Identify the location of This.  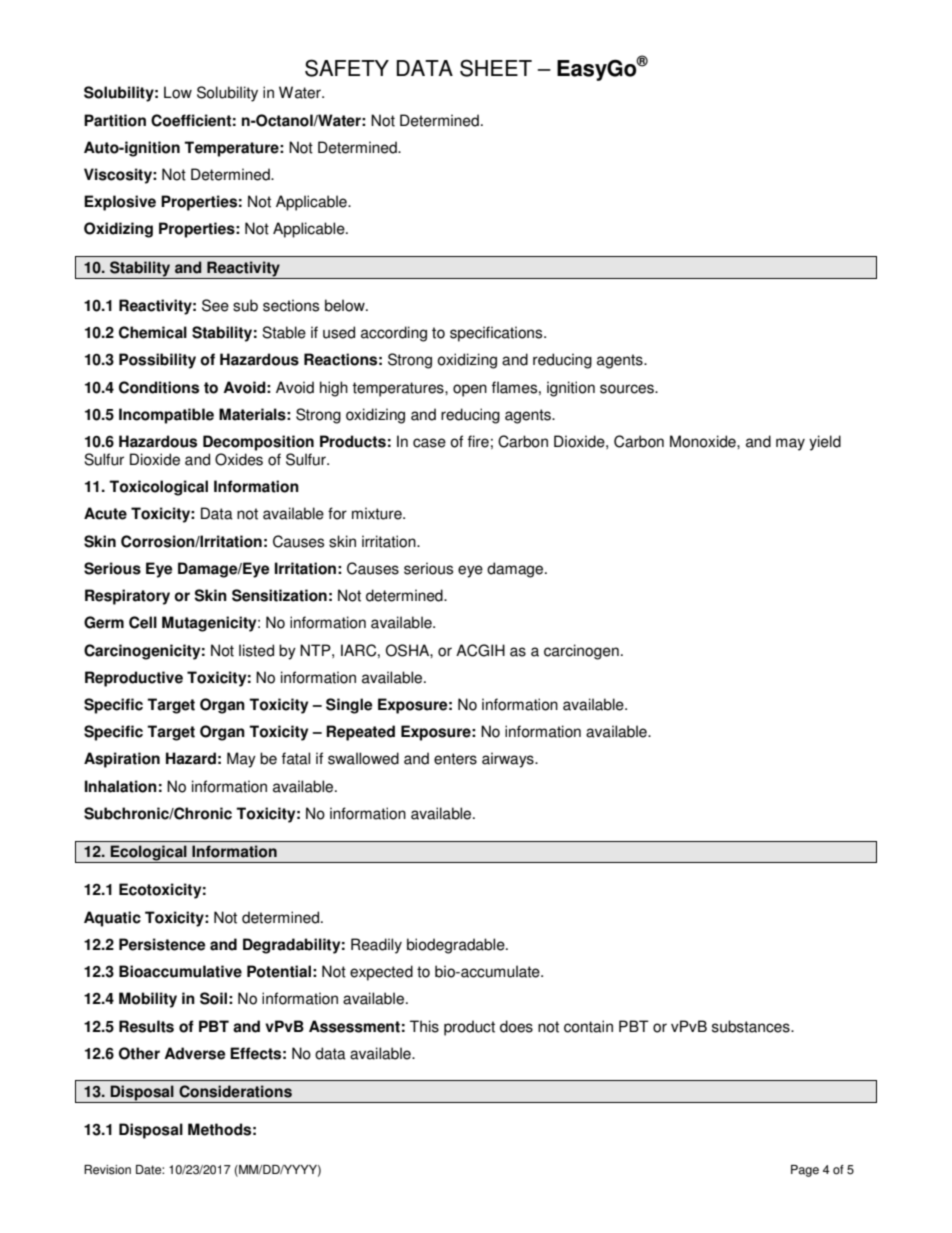
(424, 1026).
